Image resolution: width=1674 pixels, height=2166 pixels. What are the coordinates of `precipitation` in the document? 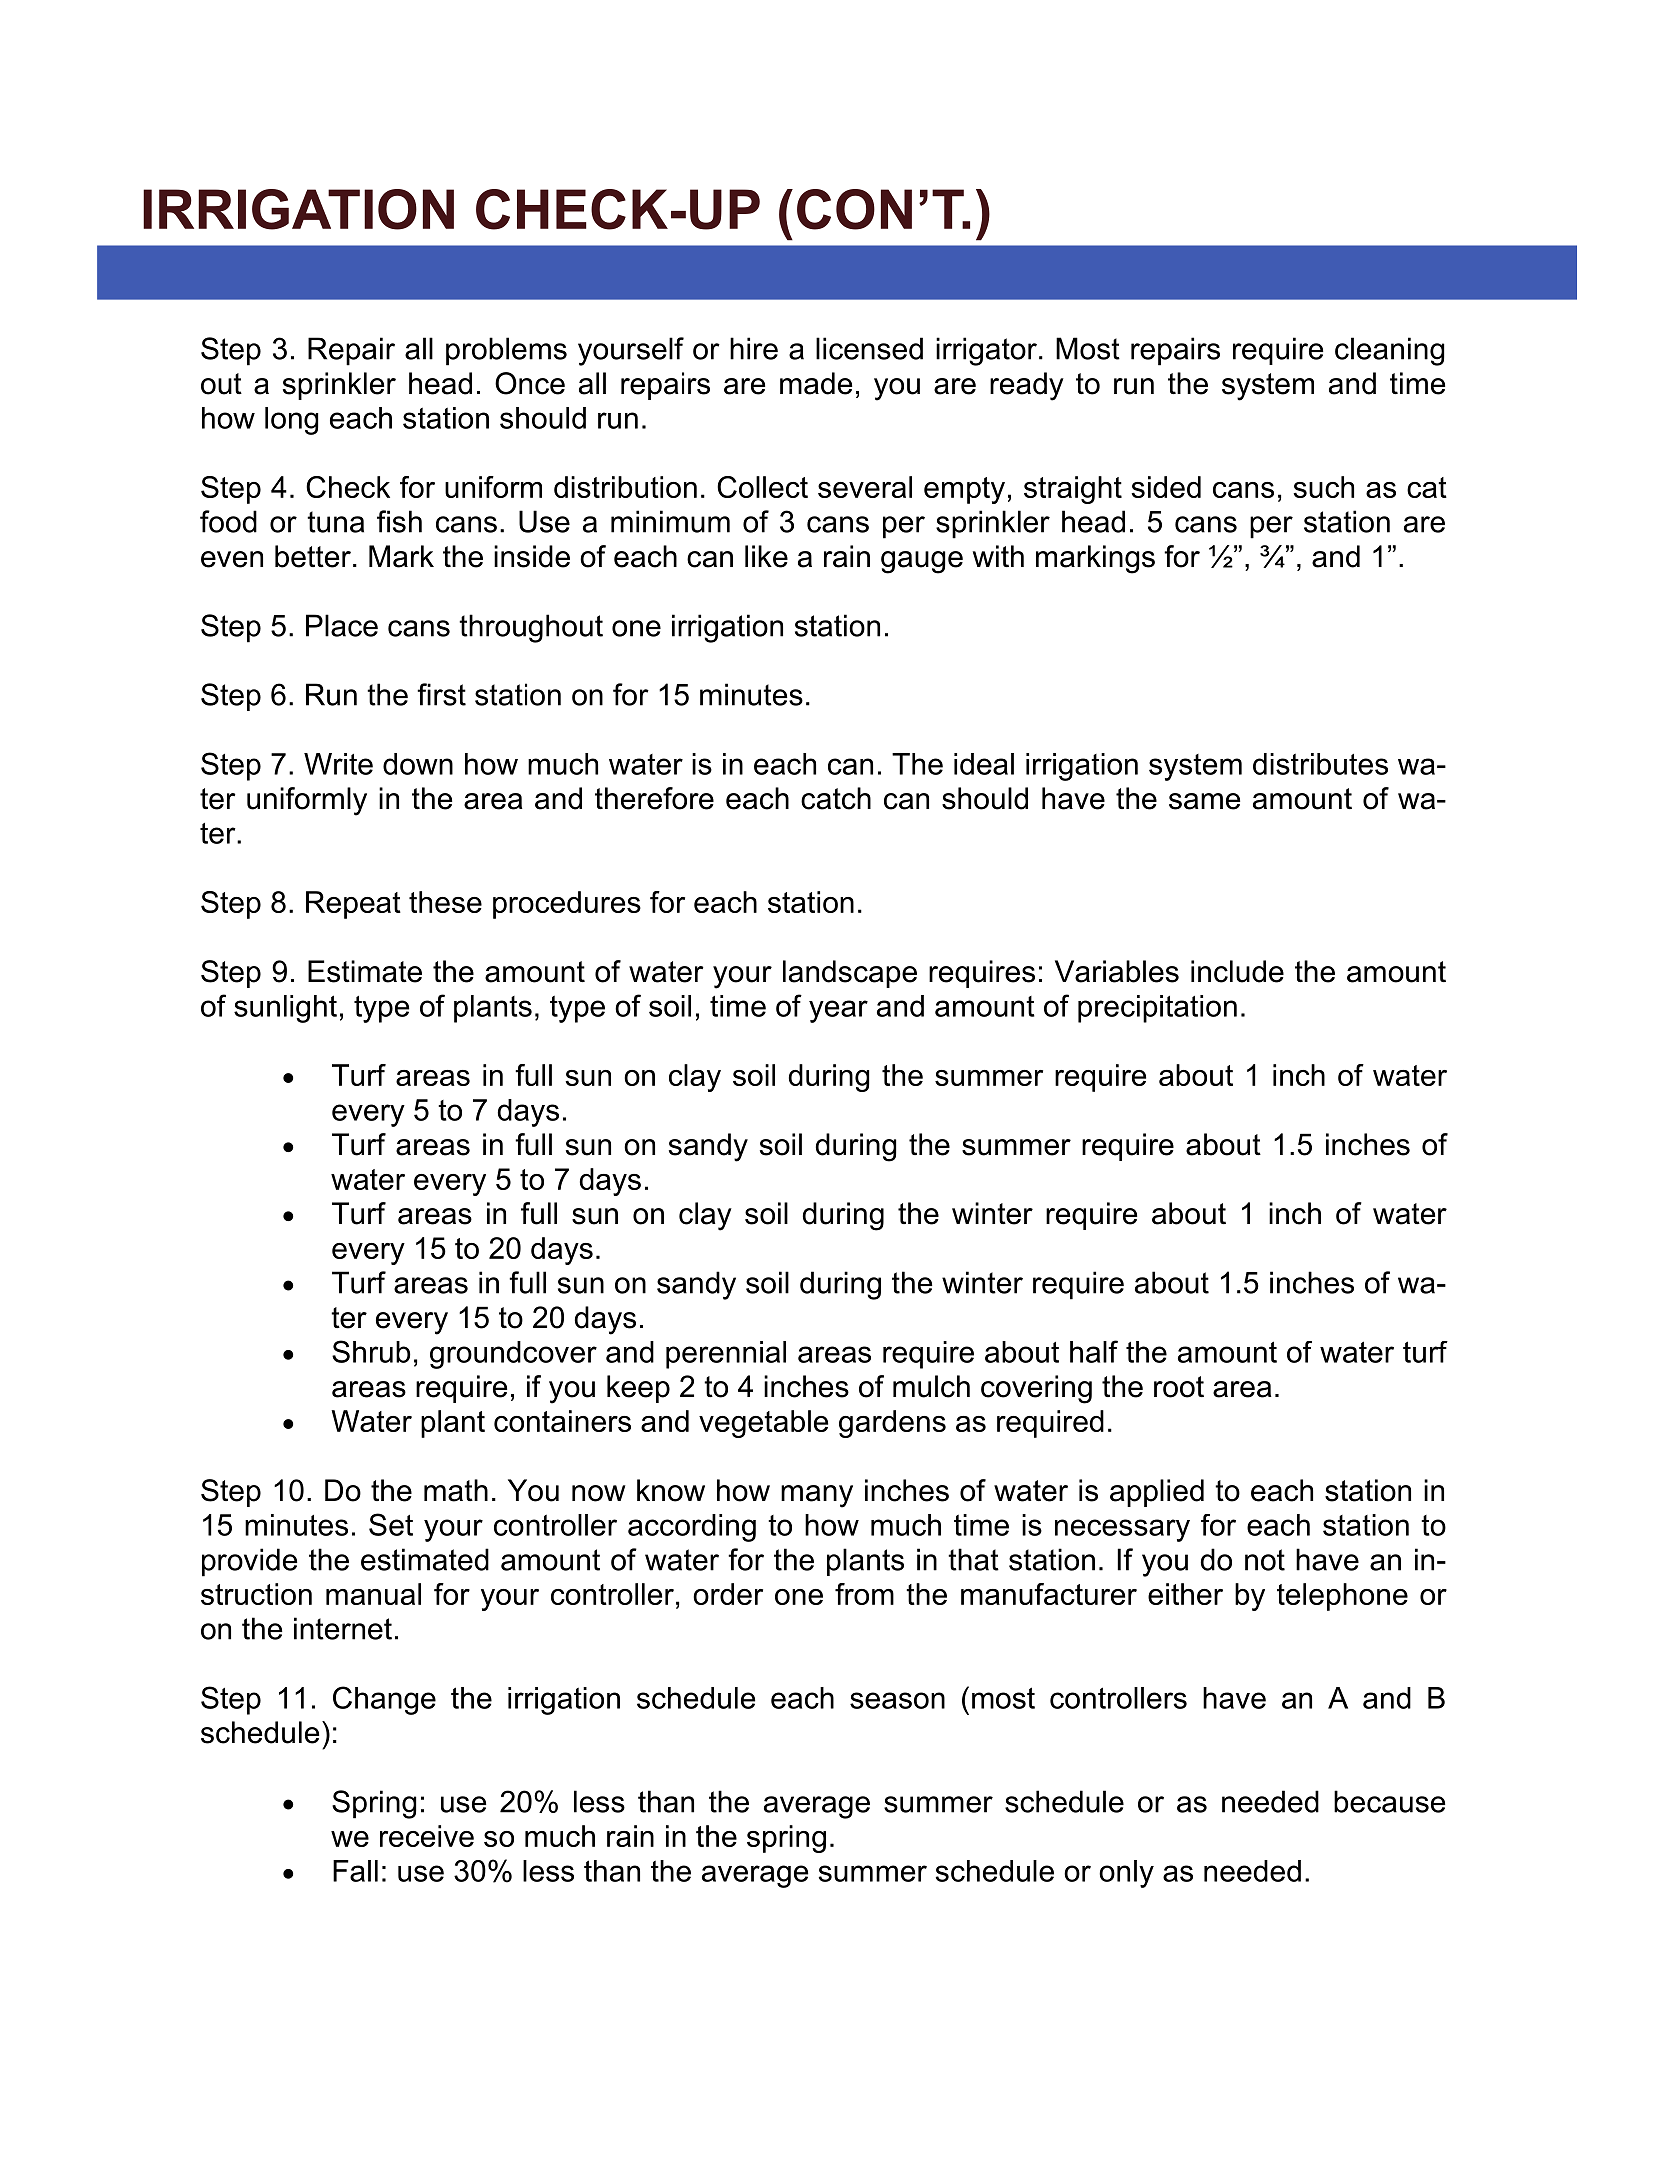 It's located at (1157, 1009).
